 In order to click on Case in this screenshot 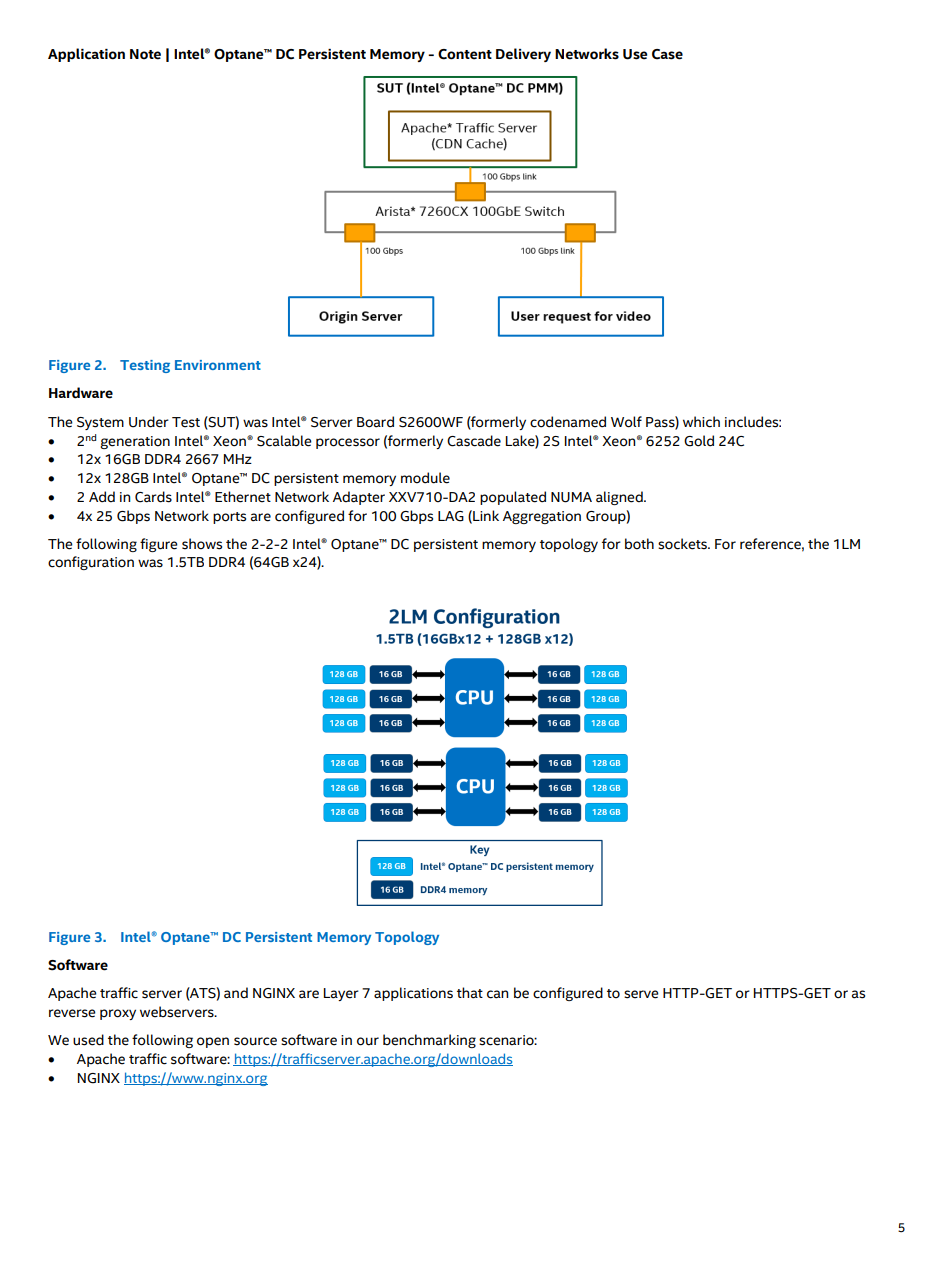, I will do `click(667, 54)`.
